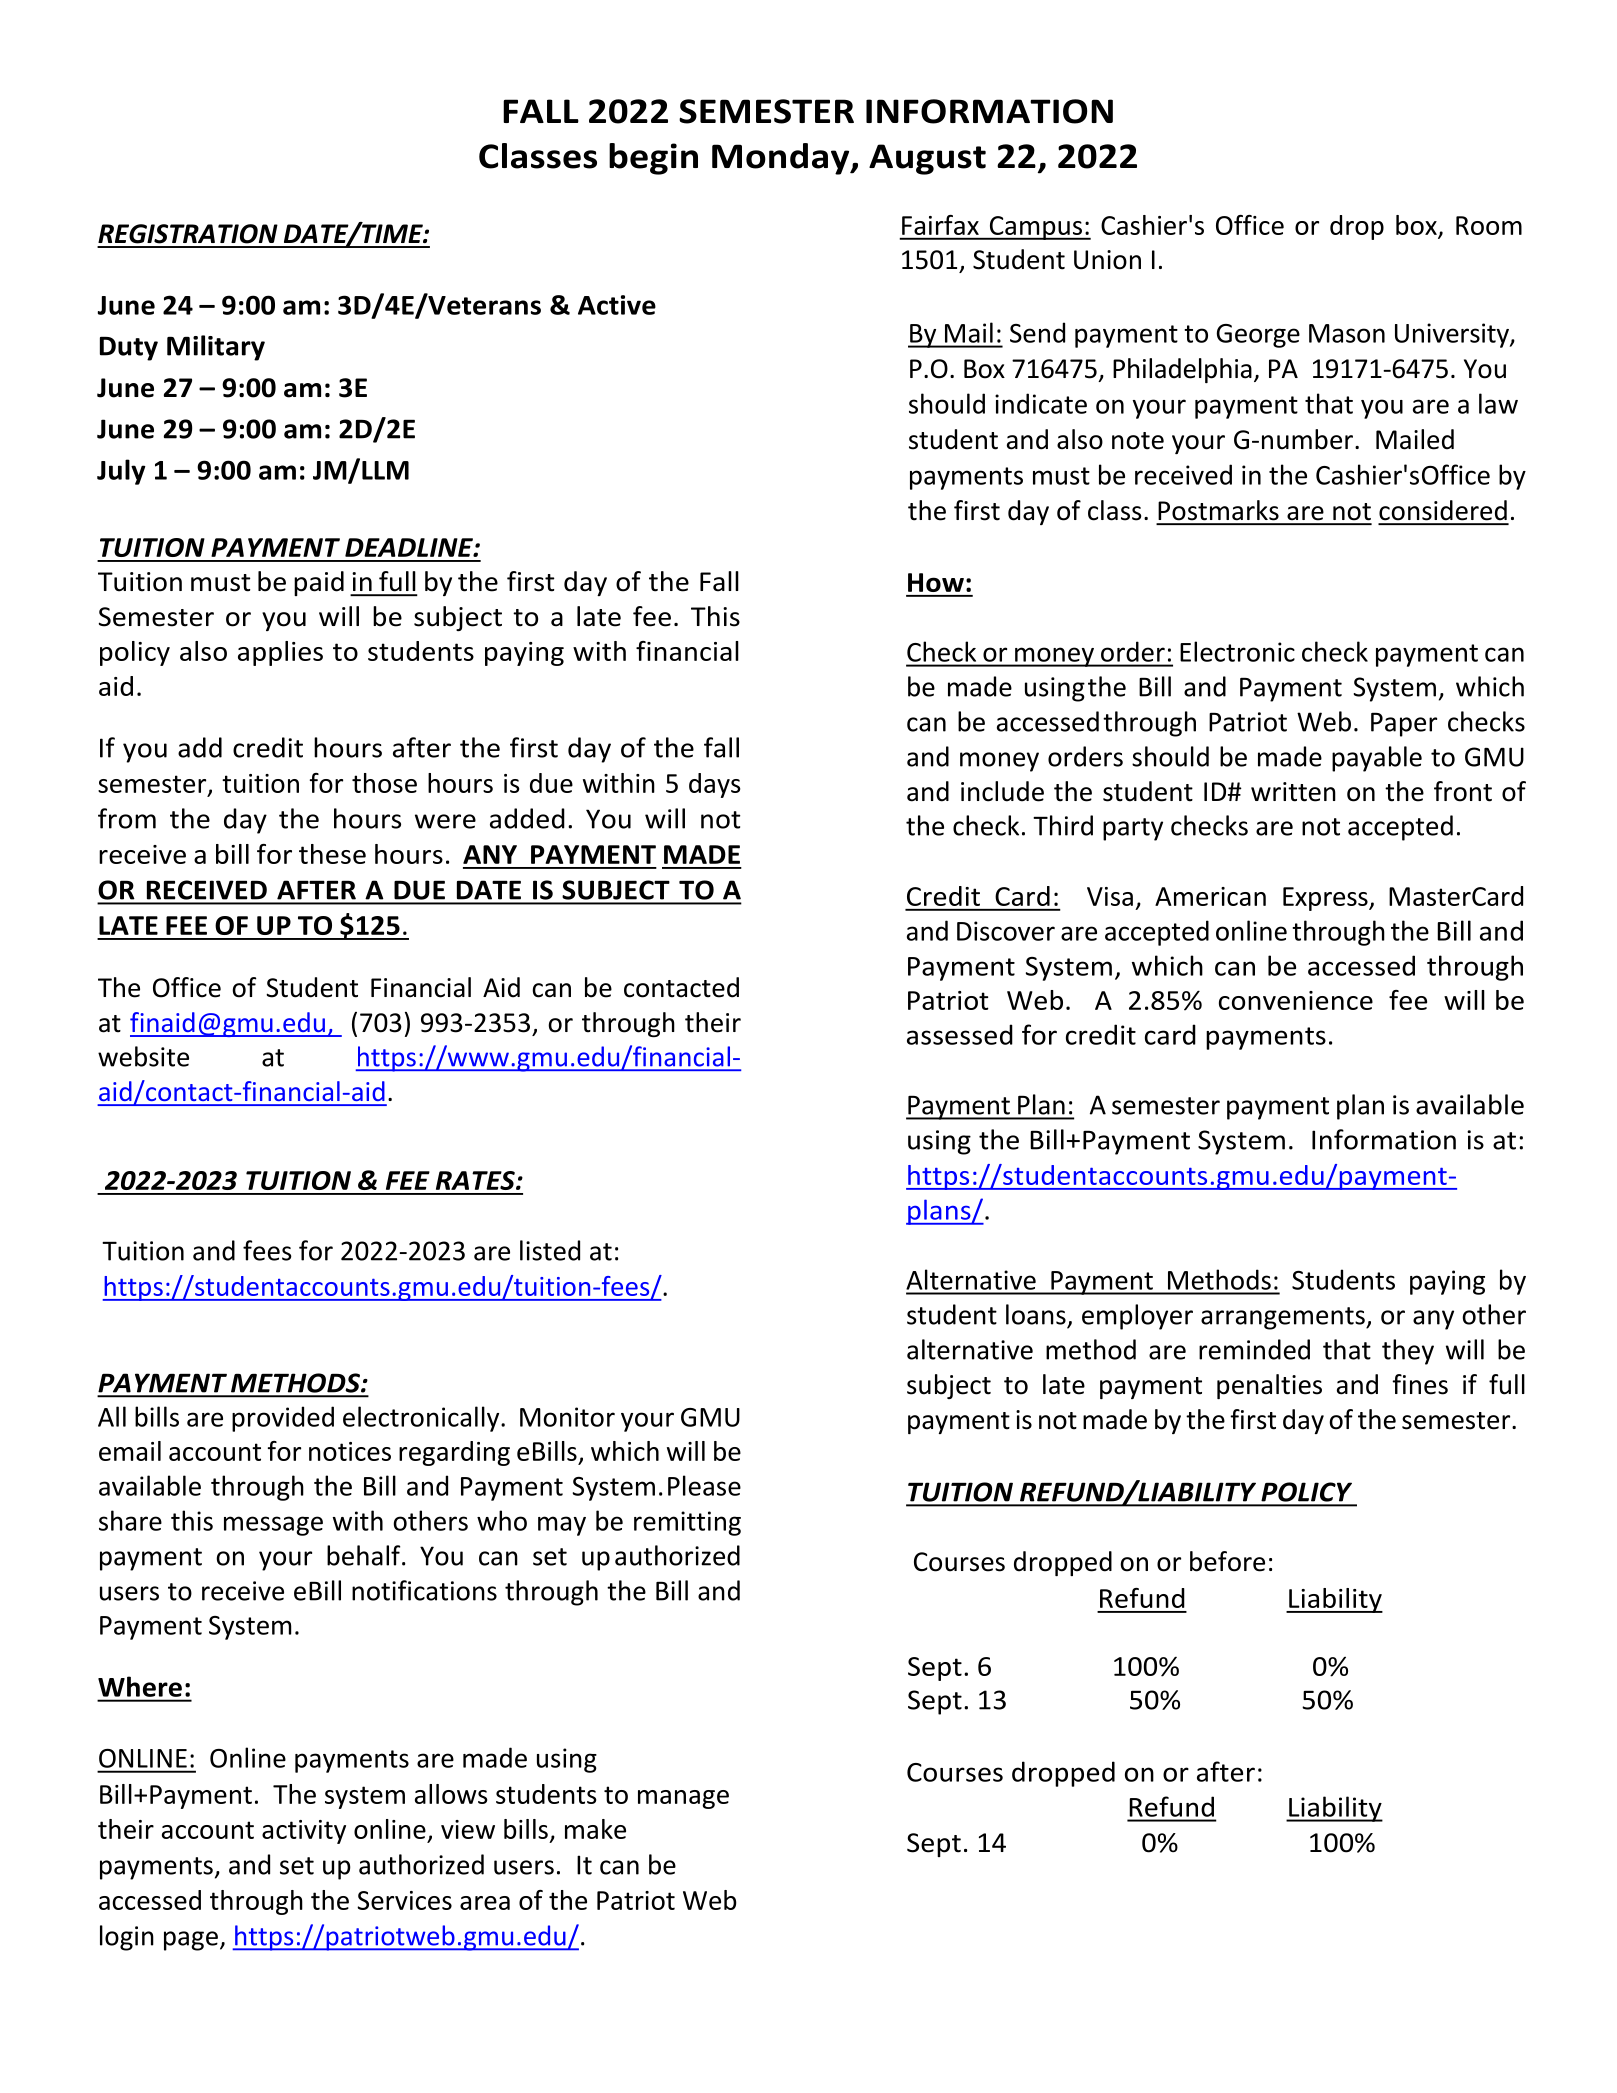  Describe the element at coordinates (960, 1034) in the image. I see `assessed` at that location.
